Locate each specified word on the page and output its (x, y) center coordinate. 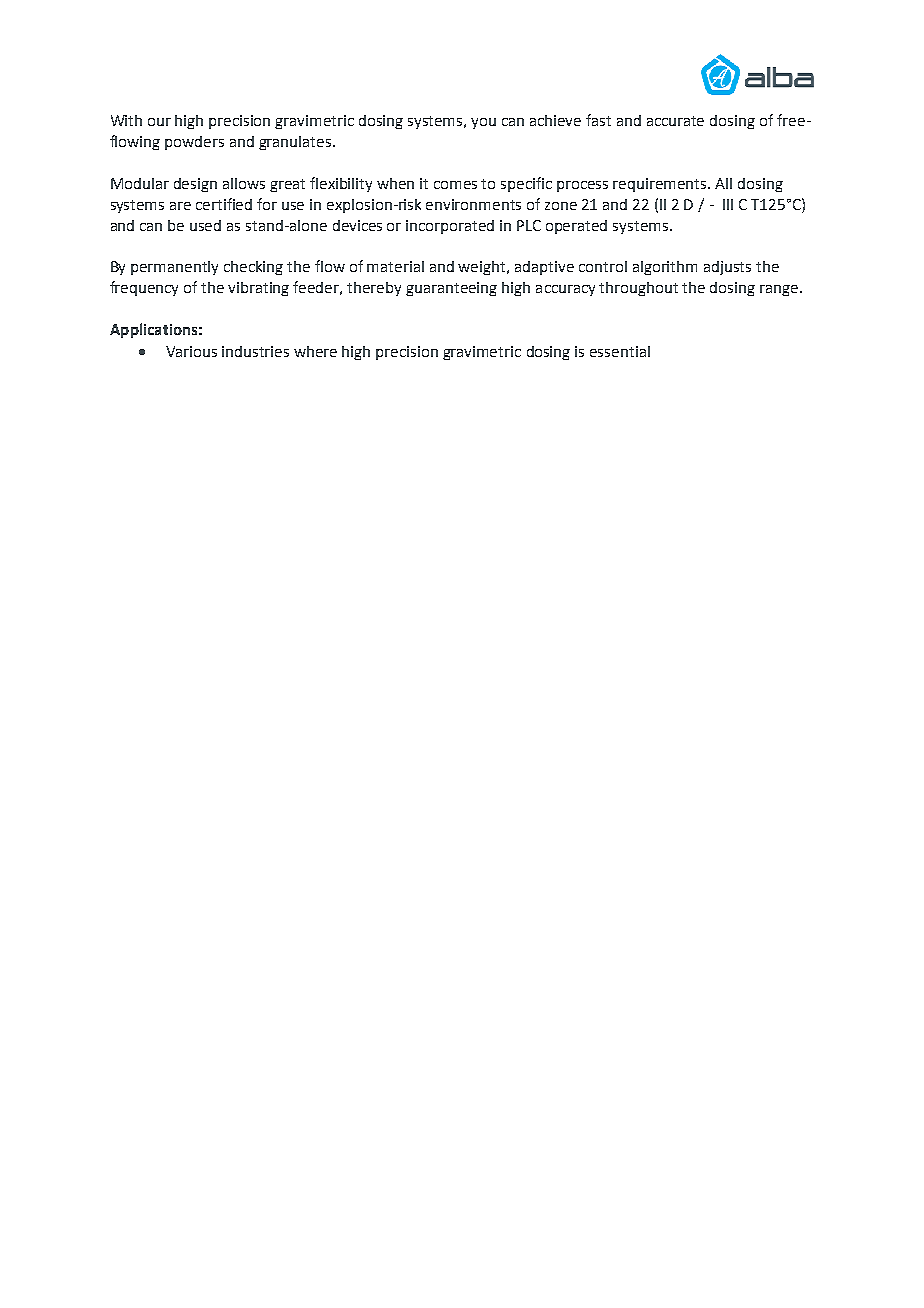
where (315, 351)
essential (620, 351)
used (205, 225)
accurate (675, 121)
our (159, 122)
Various (191, 351)
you (483, 123)
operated (576, 227)
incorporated (450, 227)
